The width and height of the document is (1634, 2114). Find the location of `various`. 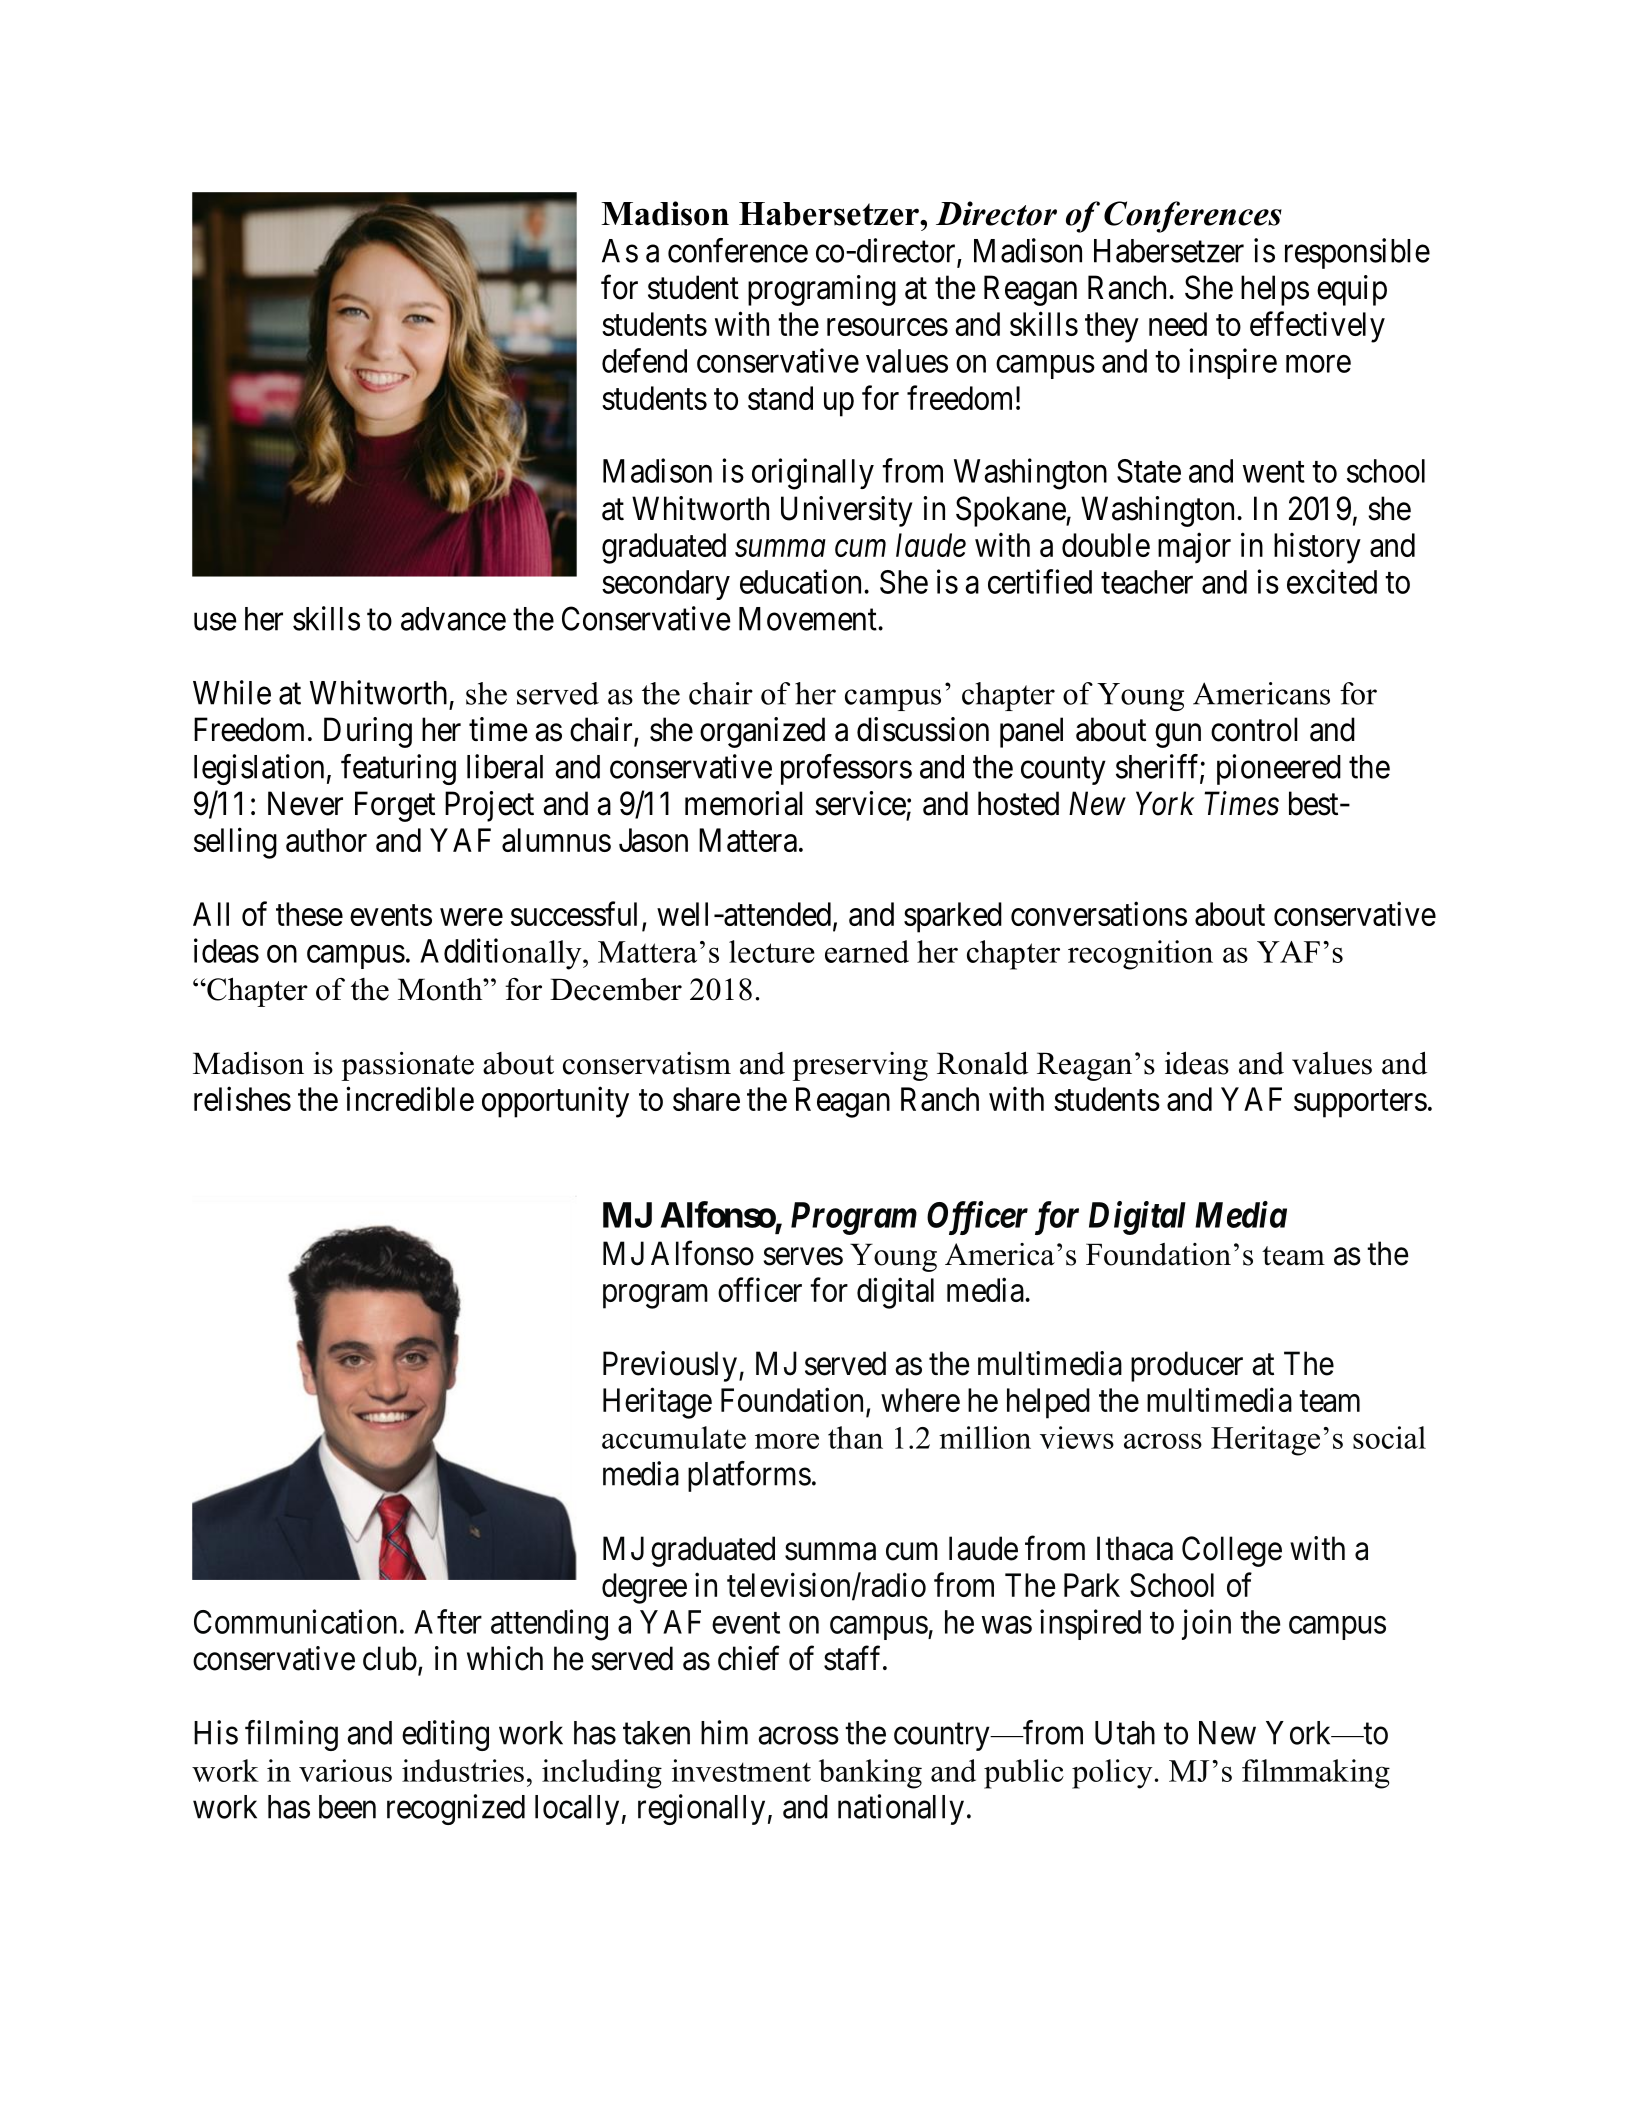

various is located at coordinates (345, 1770).
